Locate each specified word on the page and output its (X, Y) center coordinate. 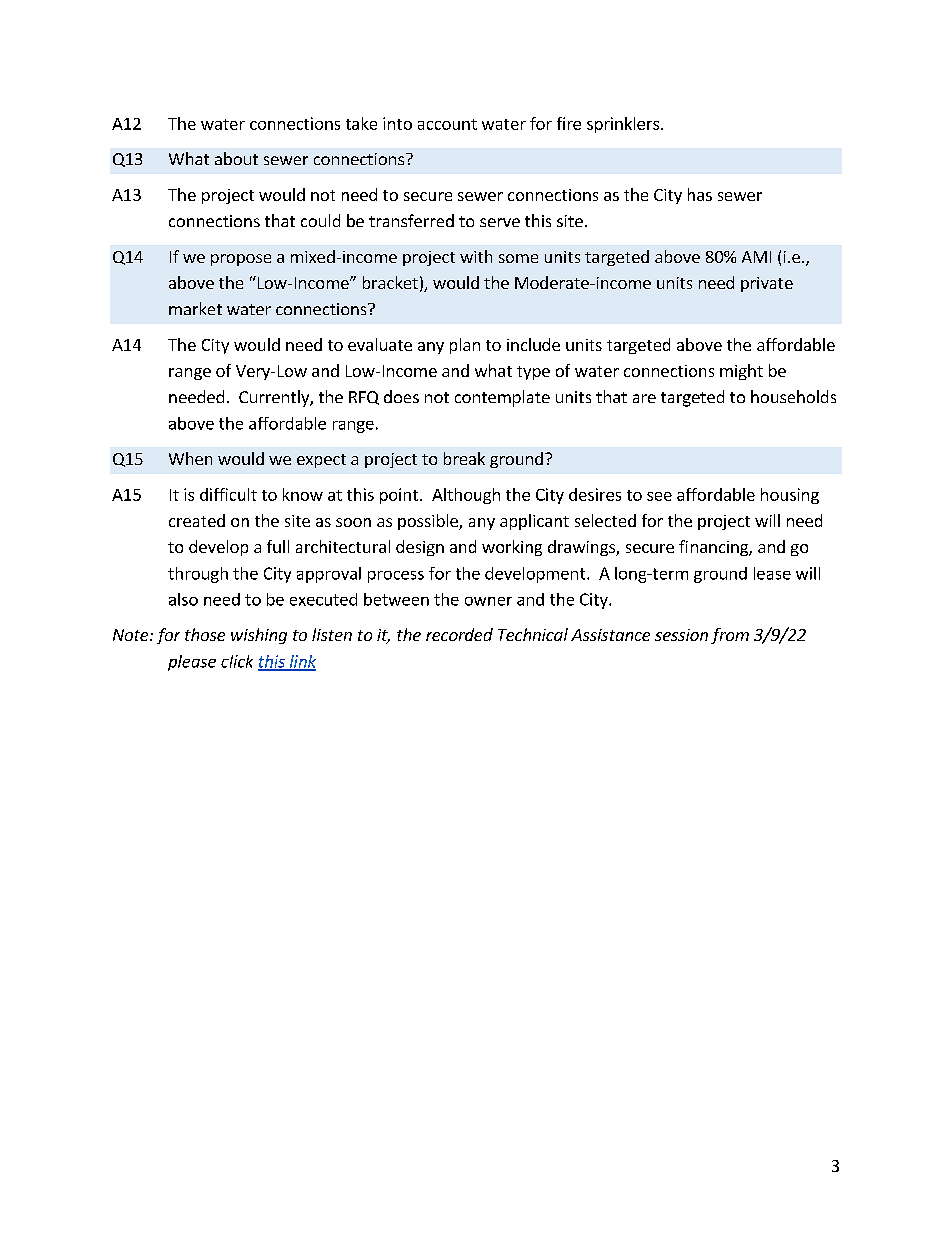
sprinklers (623, 125)
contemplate (502, 398)
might (741, 372)
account (447, 124)
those (205, 634)
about (236, 158)
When (190, 458)
